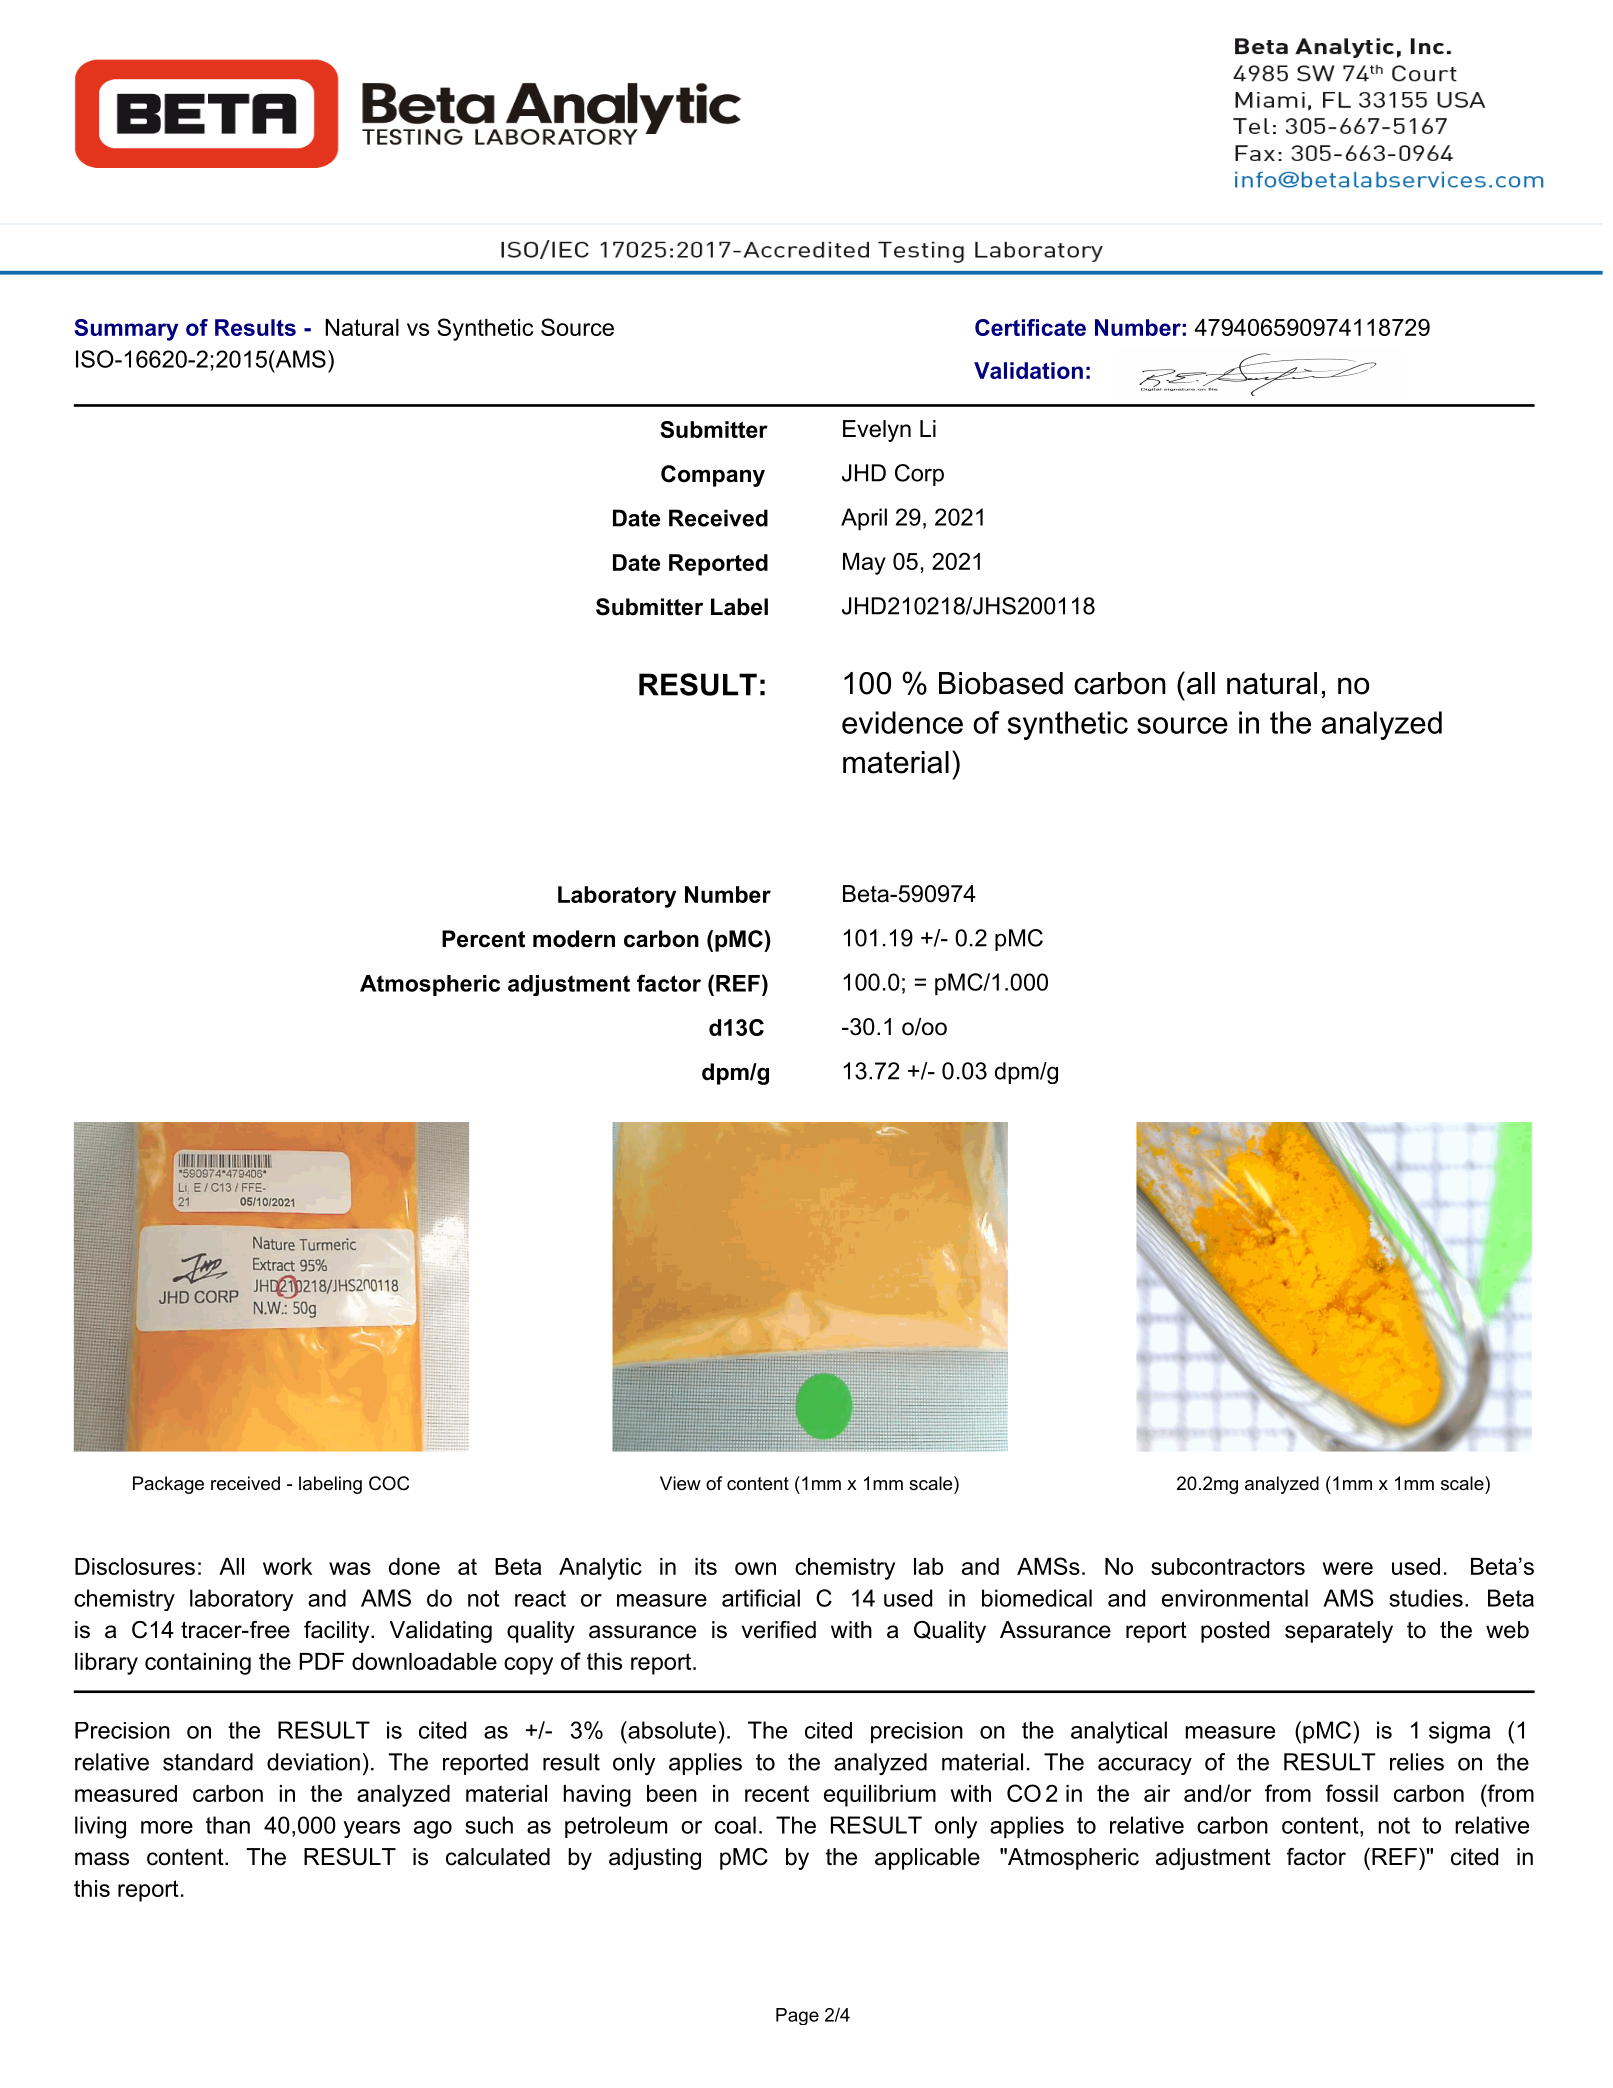  What do you see at coordinates (126, 330) in the screenshot?
I see `Summary` at bounding box center [126, 330].
